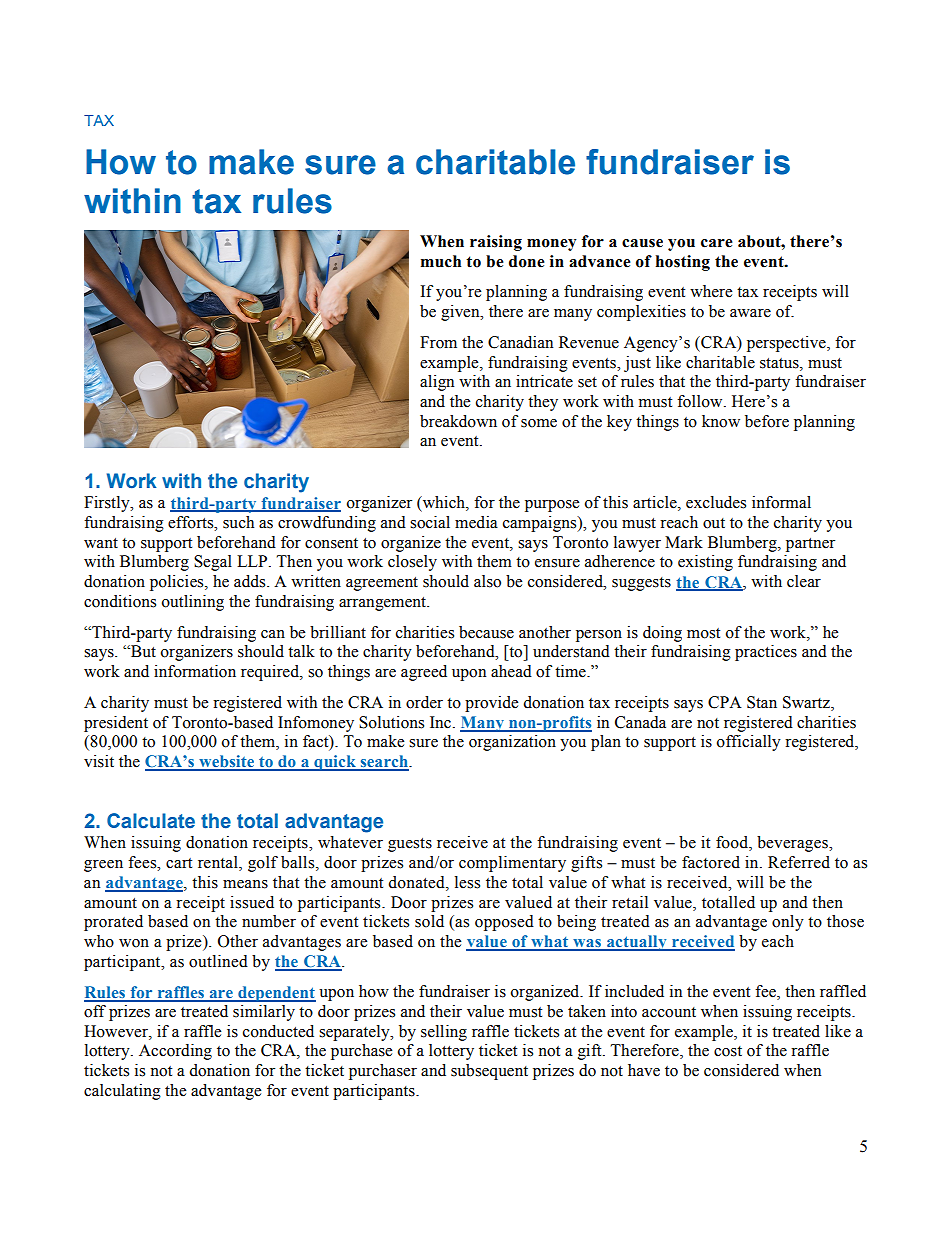  What do you see at coordinates (766, 653) in the document?
I see `practices` at bounding box center [766, 653].
